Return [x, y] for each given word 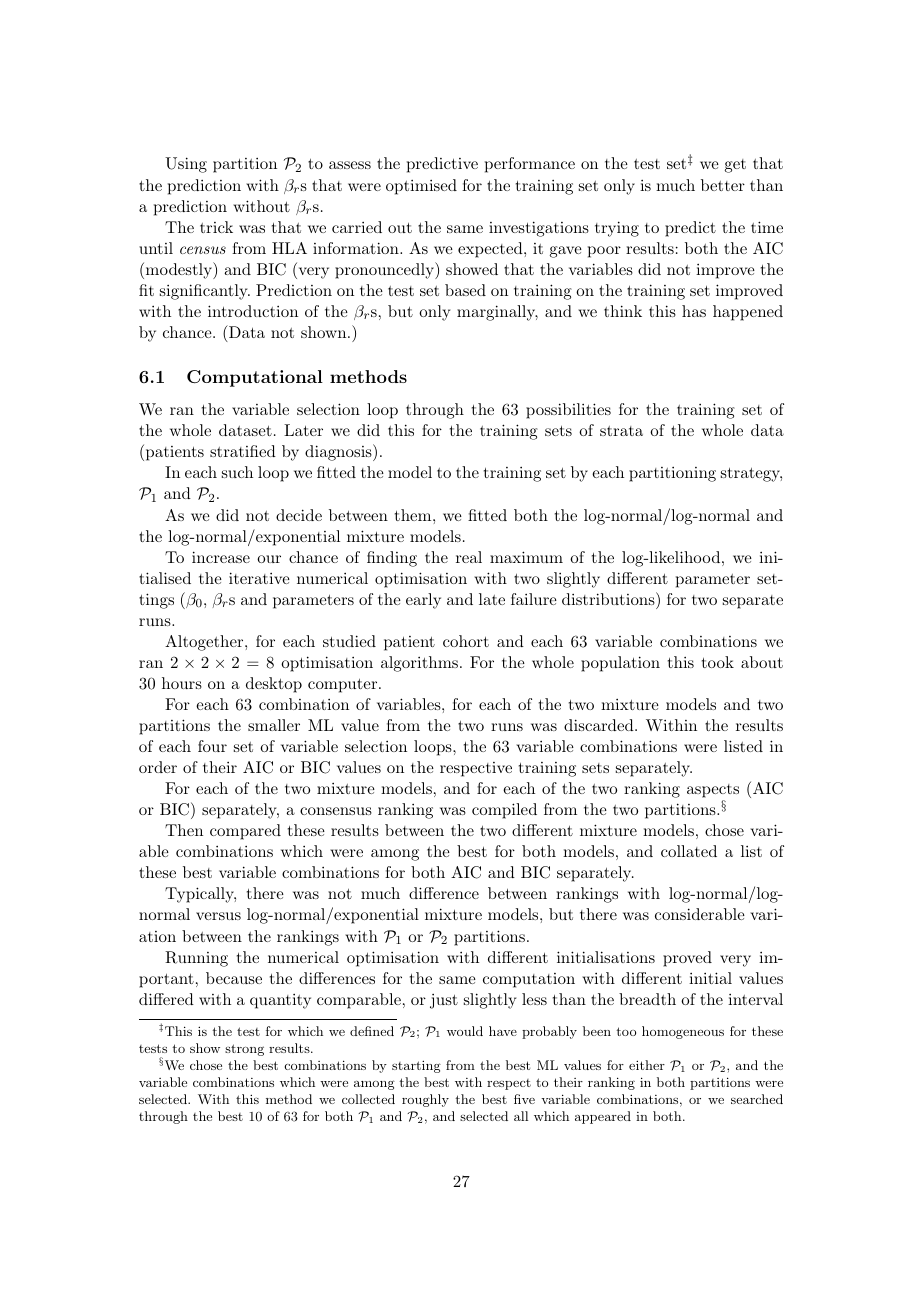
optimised [421, 187]
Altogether [205, 643]
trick [216, 227]
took [718, 662]
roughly [425, 1100]
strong [244, 1050]
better [723, 185]
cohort [466, 641]
